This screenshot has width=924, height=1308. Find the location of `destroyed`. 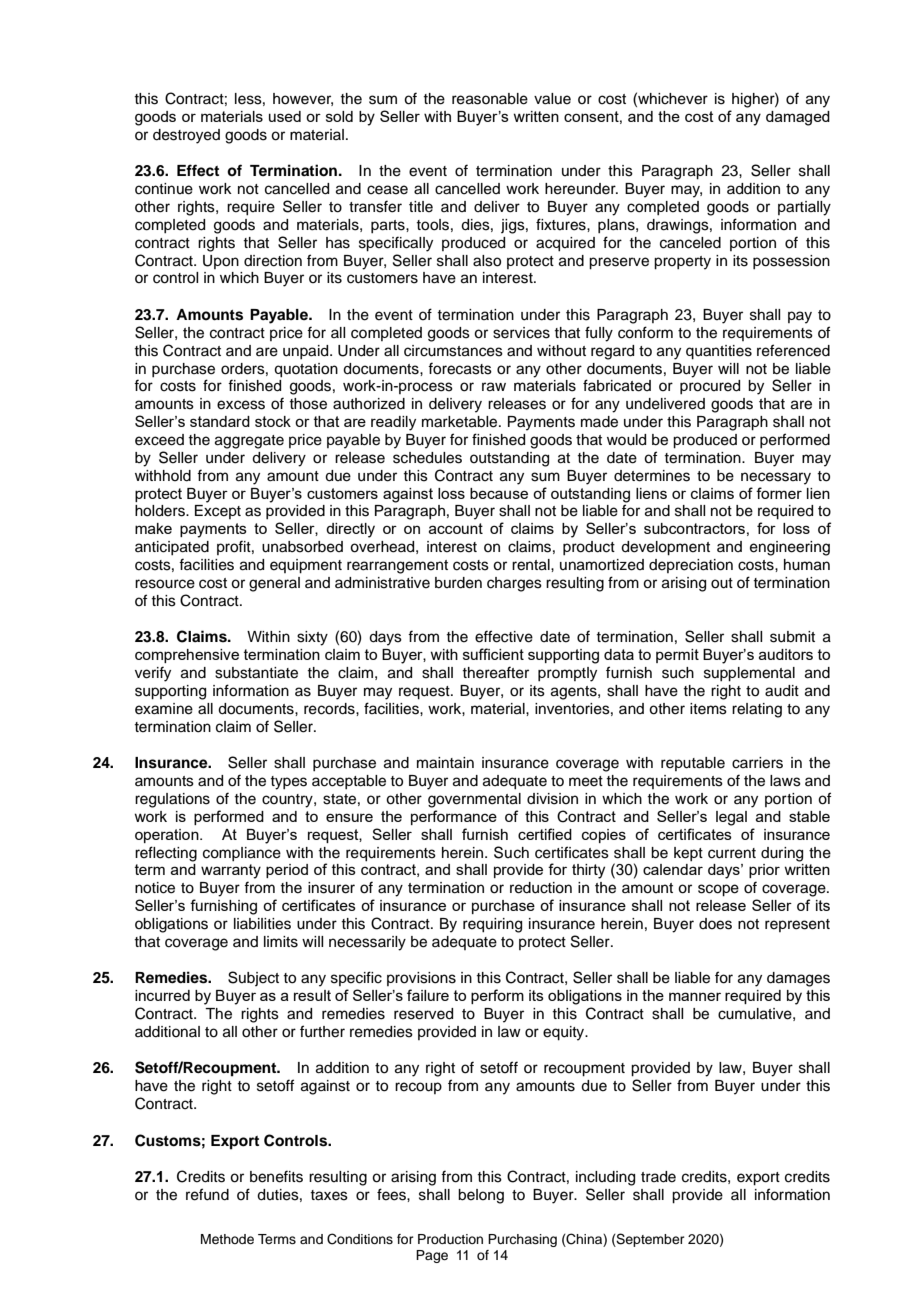

destroyed is located at coordinates (186, 136).
